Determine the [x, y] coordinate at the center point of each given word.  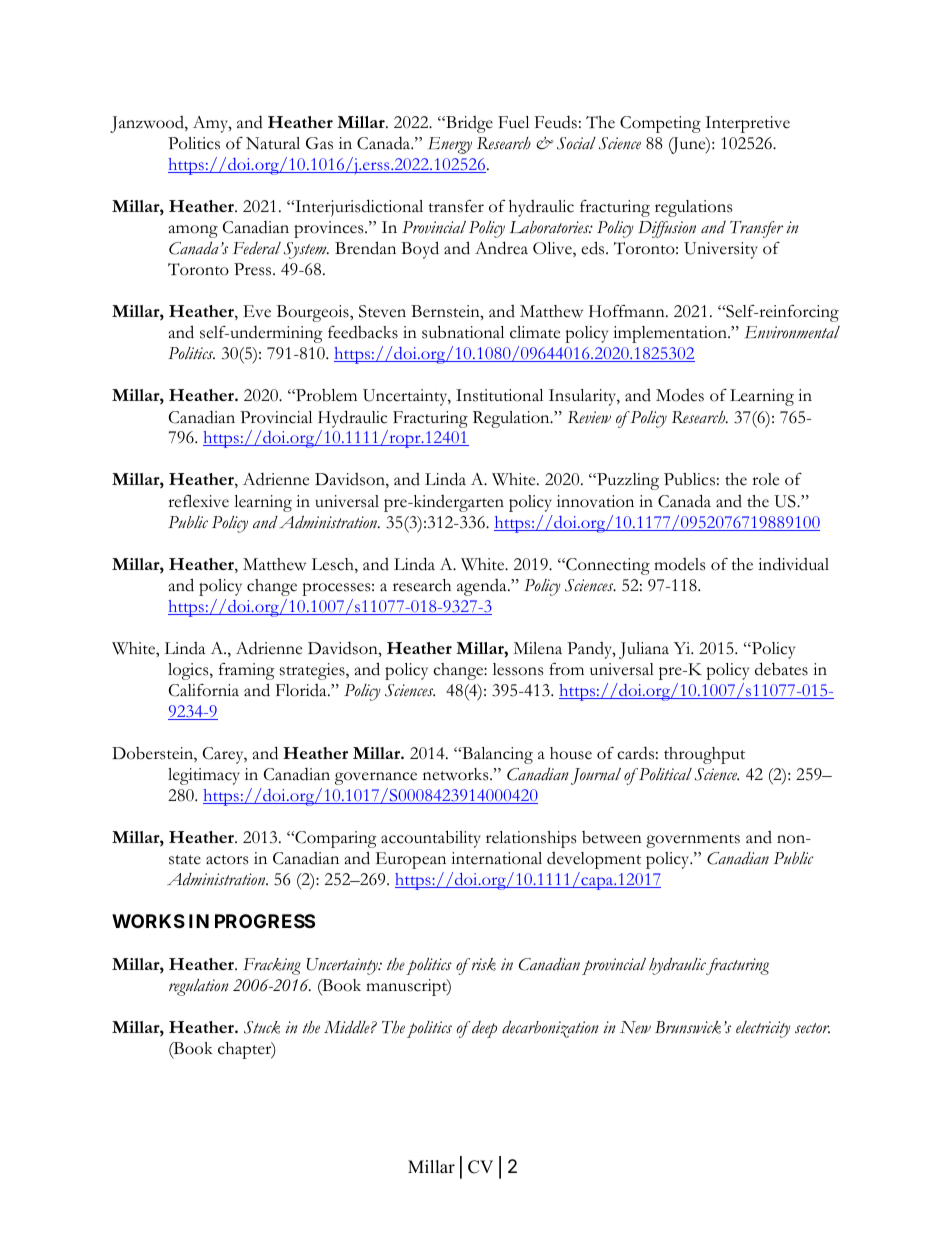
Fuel [513, 122]
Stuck [262, 1027]
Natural [273, 143]
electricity [763, 1029]
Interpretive [747, 124]
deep [484, 1029]
